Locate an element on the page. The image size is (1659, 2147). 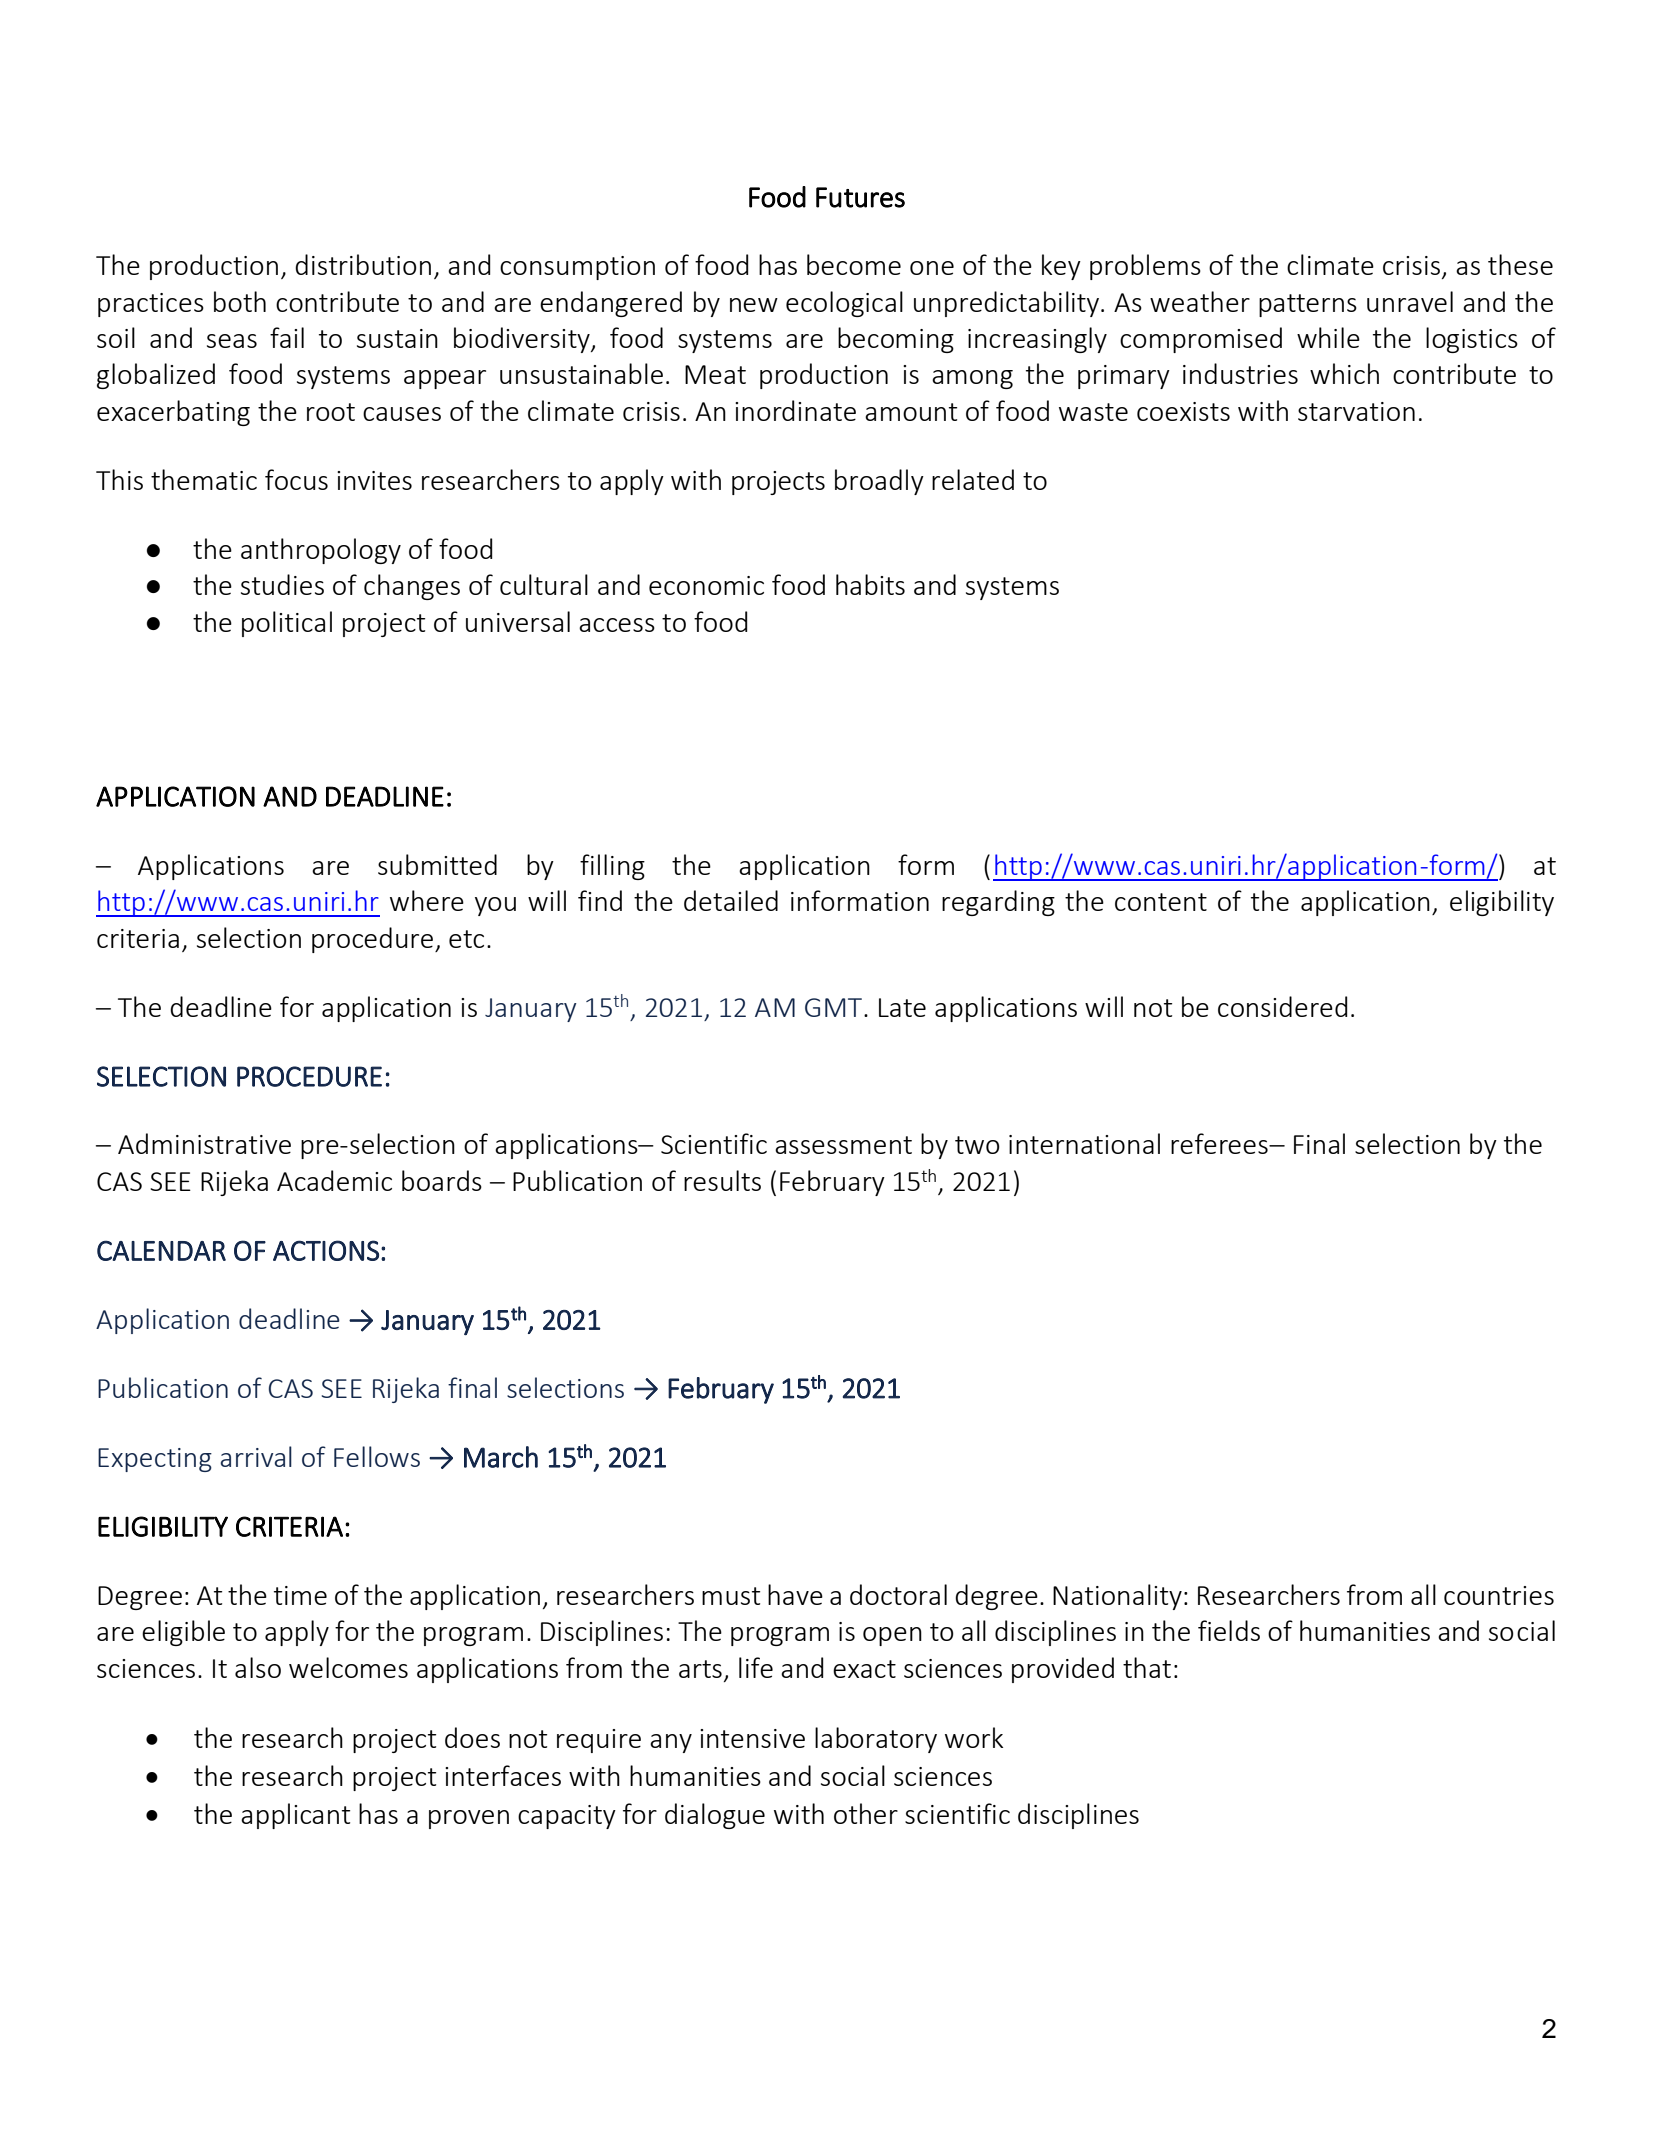
patterns is located at coordinates (1308, 305).
